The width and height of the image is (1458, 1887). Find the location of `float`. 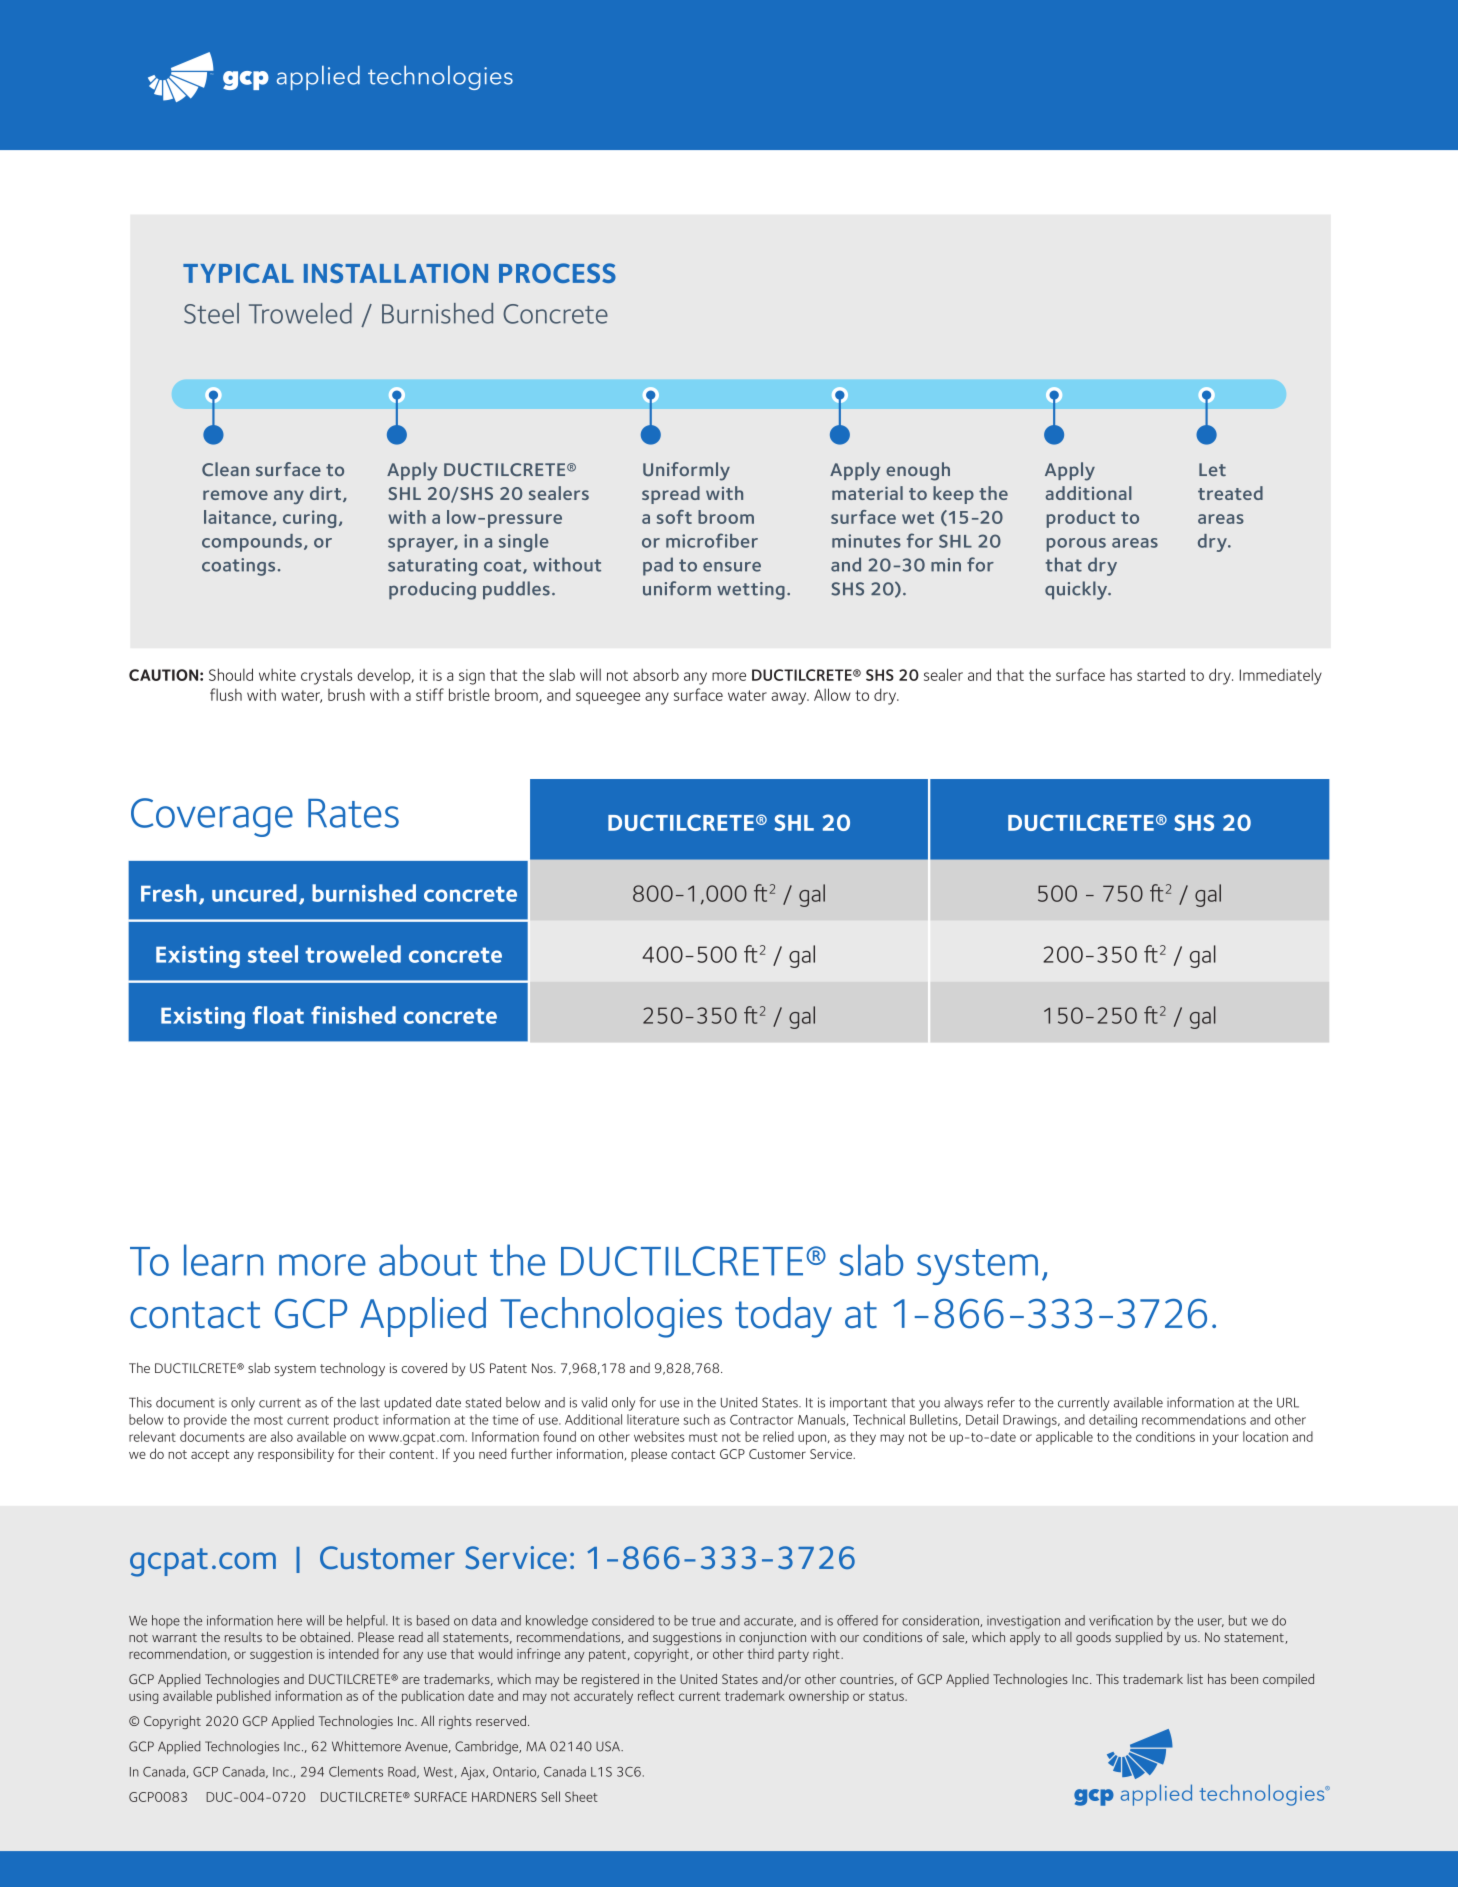

float is located at coordinates (278, 1015).
